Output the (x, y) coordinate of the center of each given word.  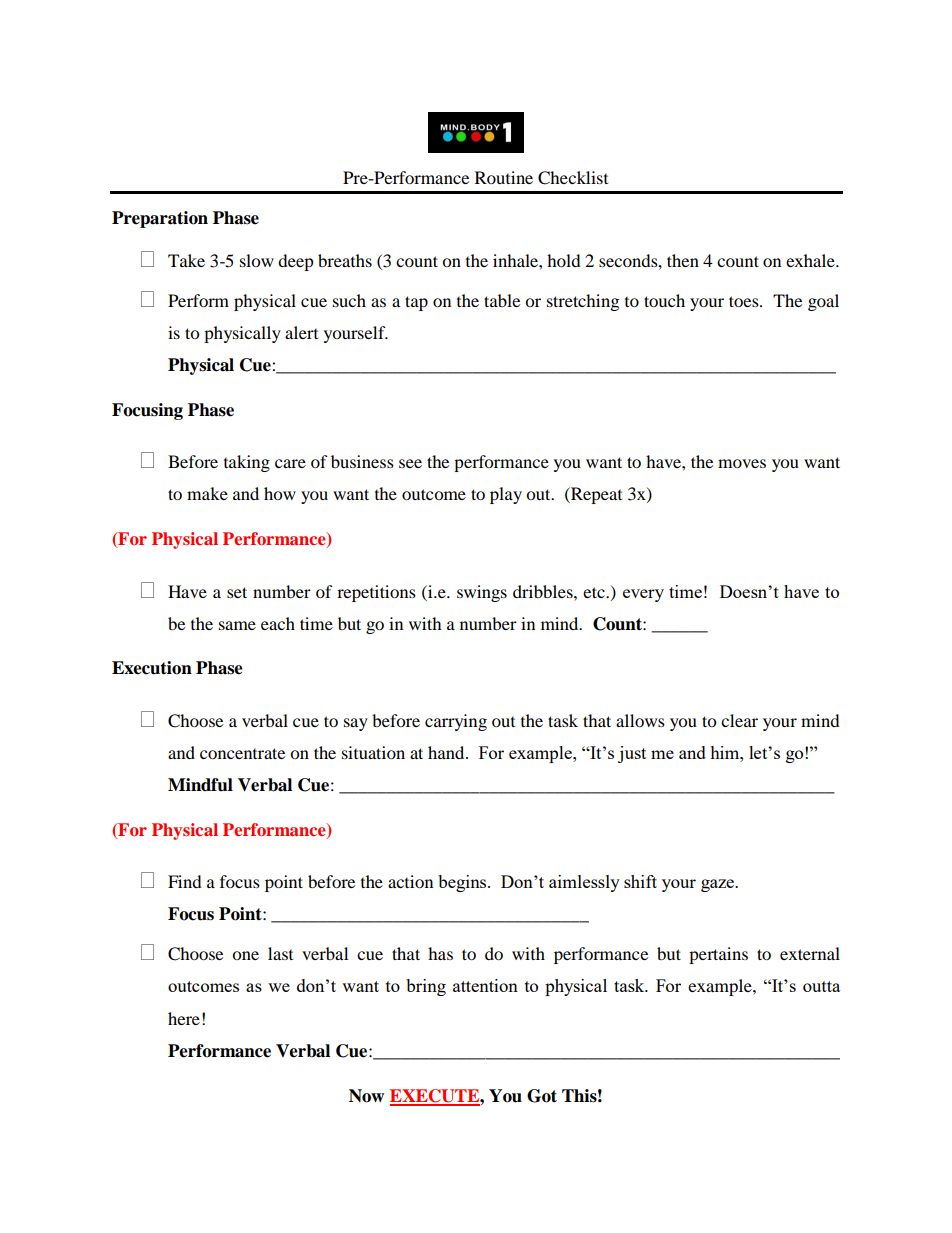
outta (821, 986)
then (683, 260)
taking (247, 463)
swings (482, 593)
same (237, 625)
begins (463, 883)
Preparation (160, 219)
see (410, 463)
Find (185, 881)
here (184, 1018)
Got (542, 1096)
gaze (719, 885)
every (643, 595)
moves (742, 463)
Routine (504, 177)
